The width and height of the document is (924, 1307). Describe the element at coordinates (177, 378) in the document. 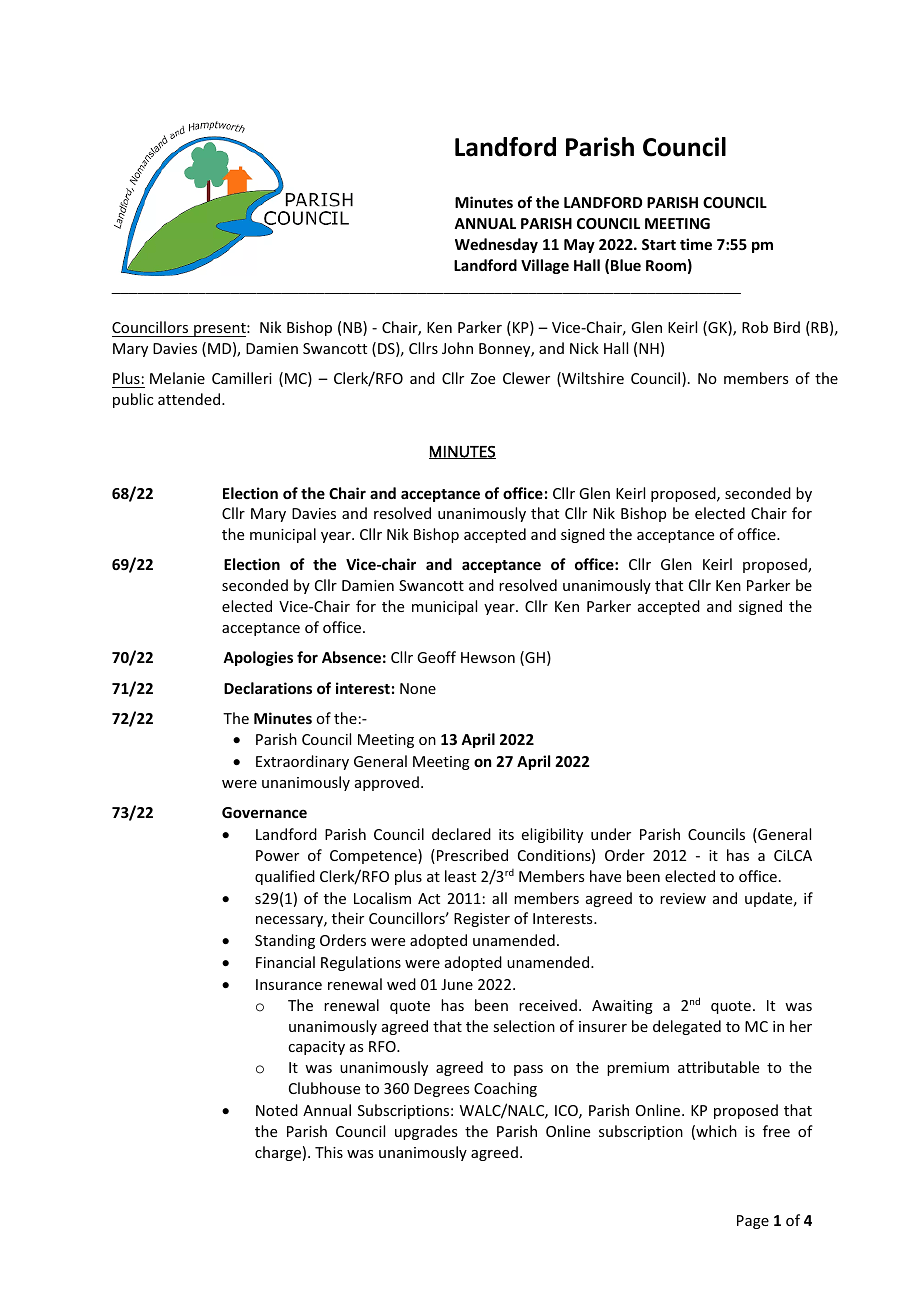

I see `Melanie` at that location.
